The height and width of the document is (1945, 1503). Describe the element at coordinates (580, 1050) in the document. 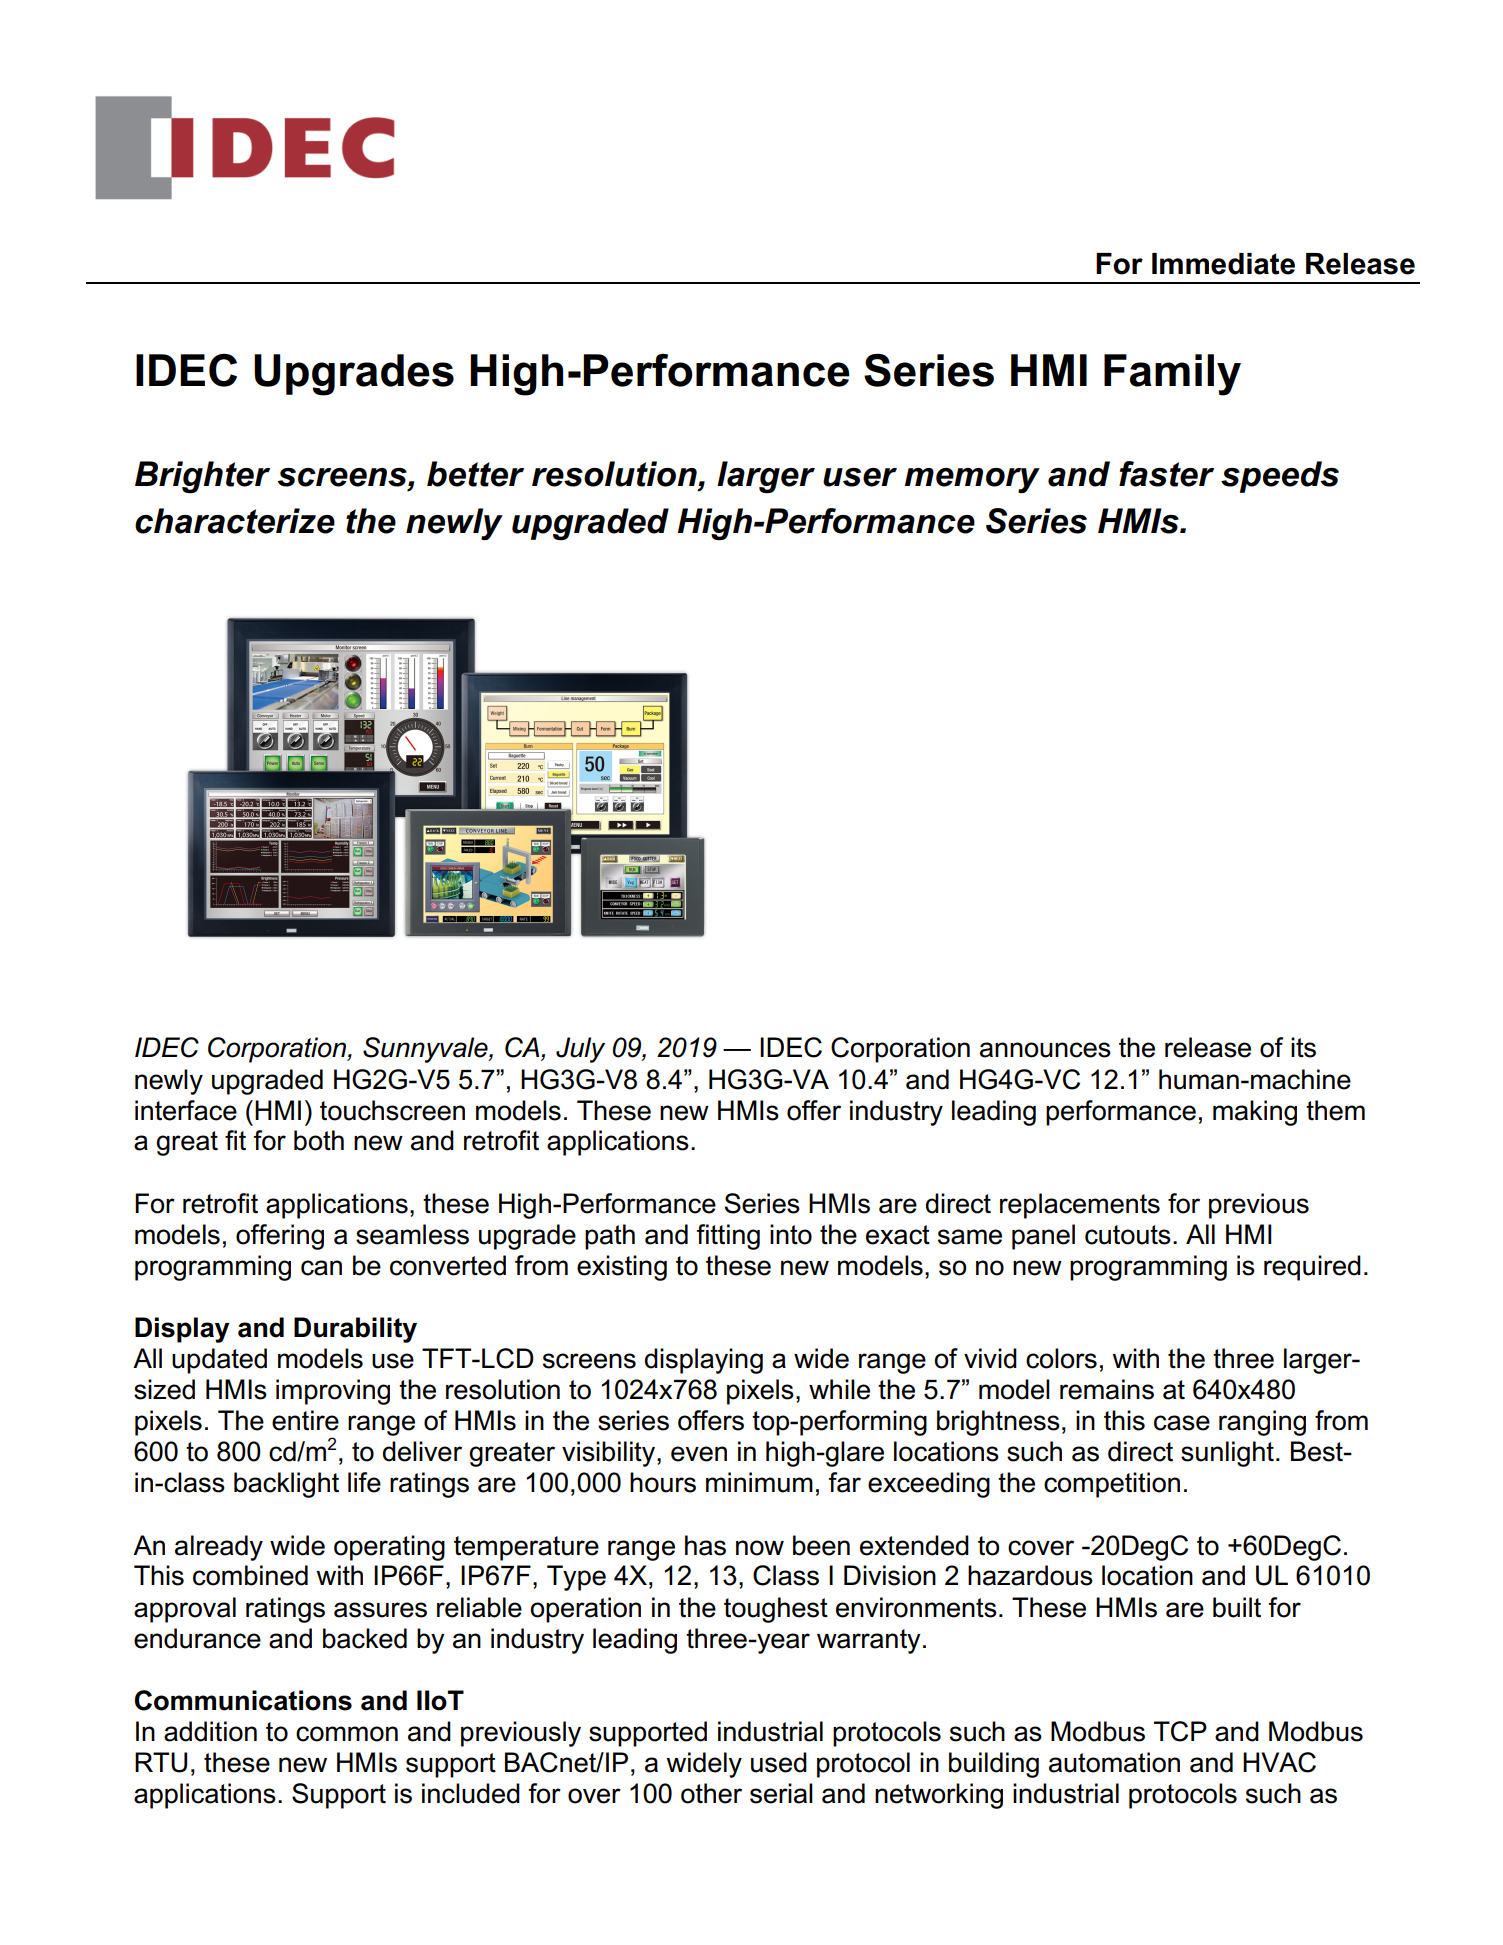

I see `July` at that location.
